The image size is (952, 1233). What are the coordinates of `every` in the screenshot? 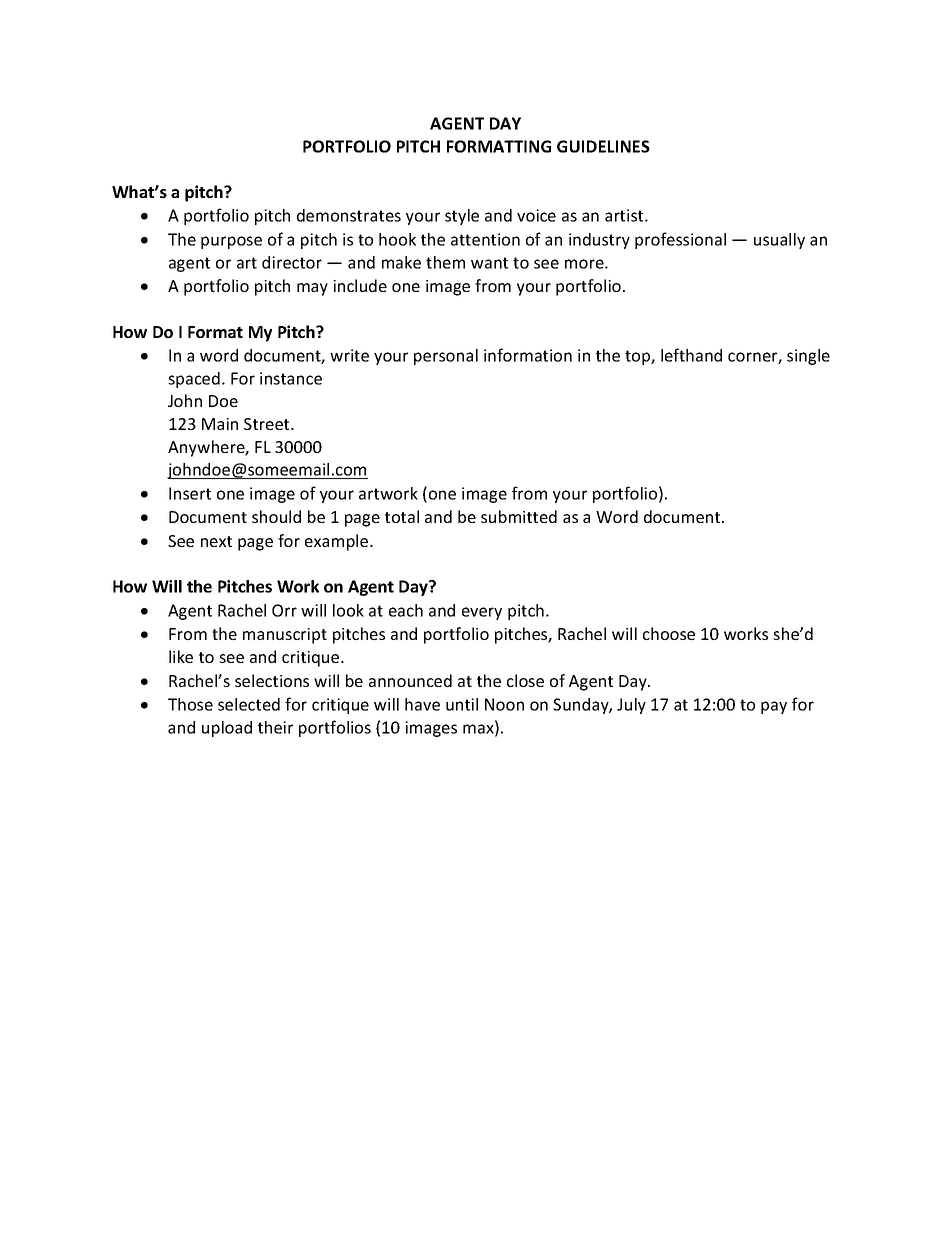 It's located at (482, 613).
